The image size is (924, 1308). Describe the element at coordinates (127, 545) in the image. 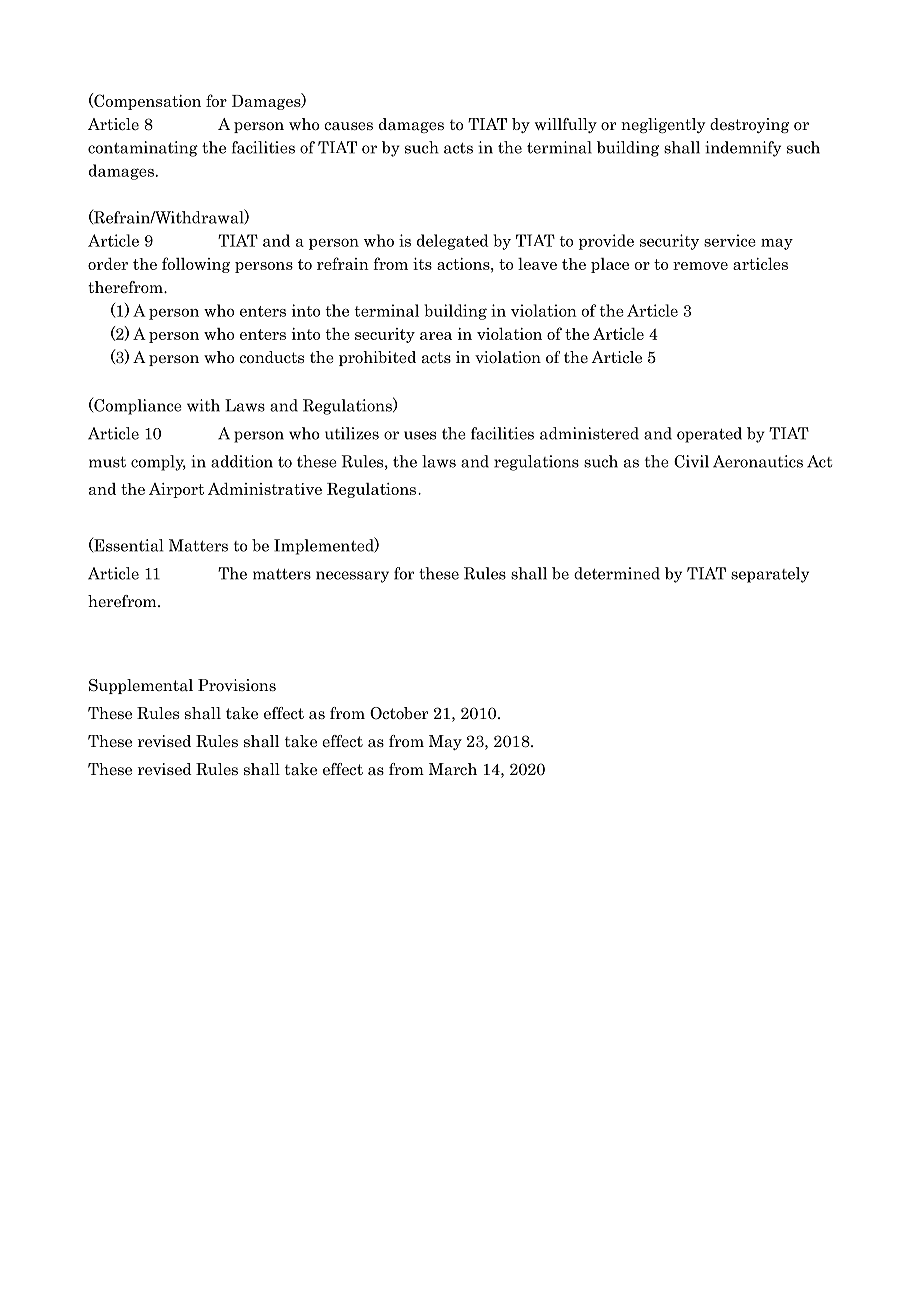

I see `Essential` at that location.
